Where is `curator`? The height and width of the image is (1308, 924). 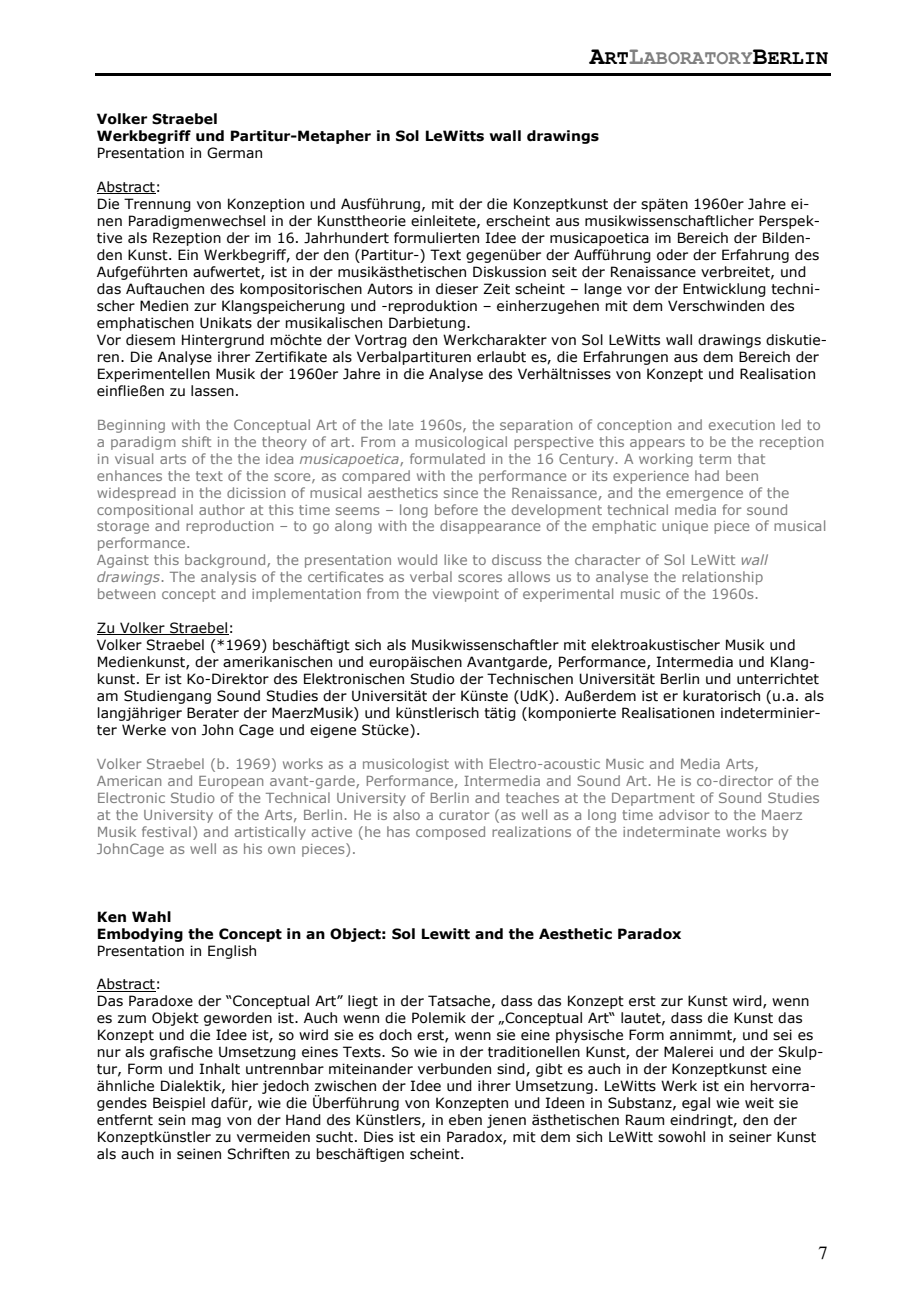 curator is located at coordinates (464, 815).
